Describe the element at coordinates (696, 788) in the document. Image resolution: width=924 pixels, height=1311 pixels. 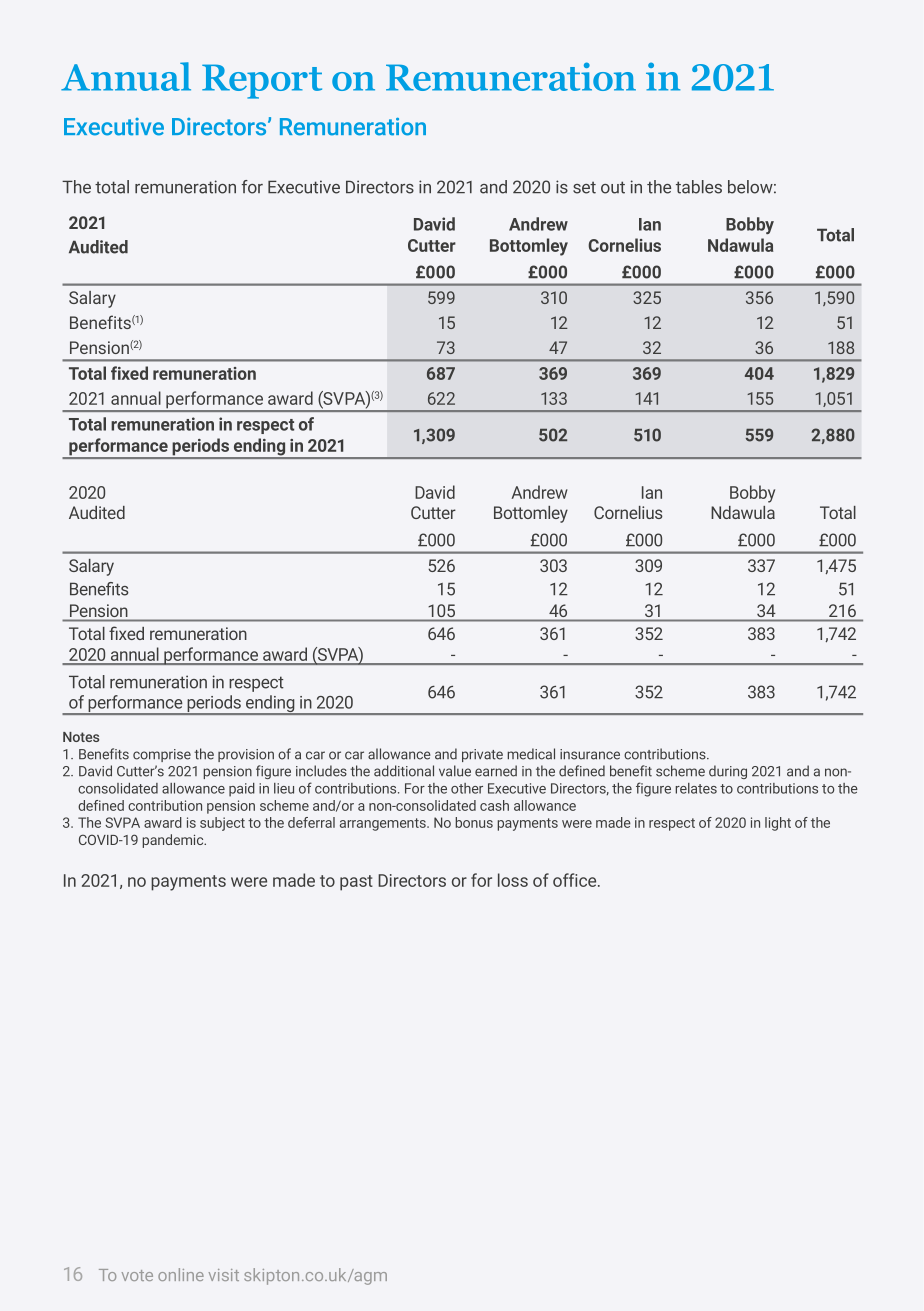
I see `relates` at that location.
